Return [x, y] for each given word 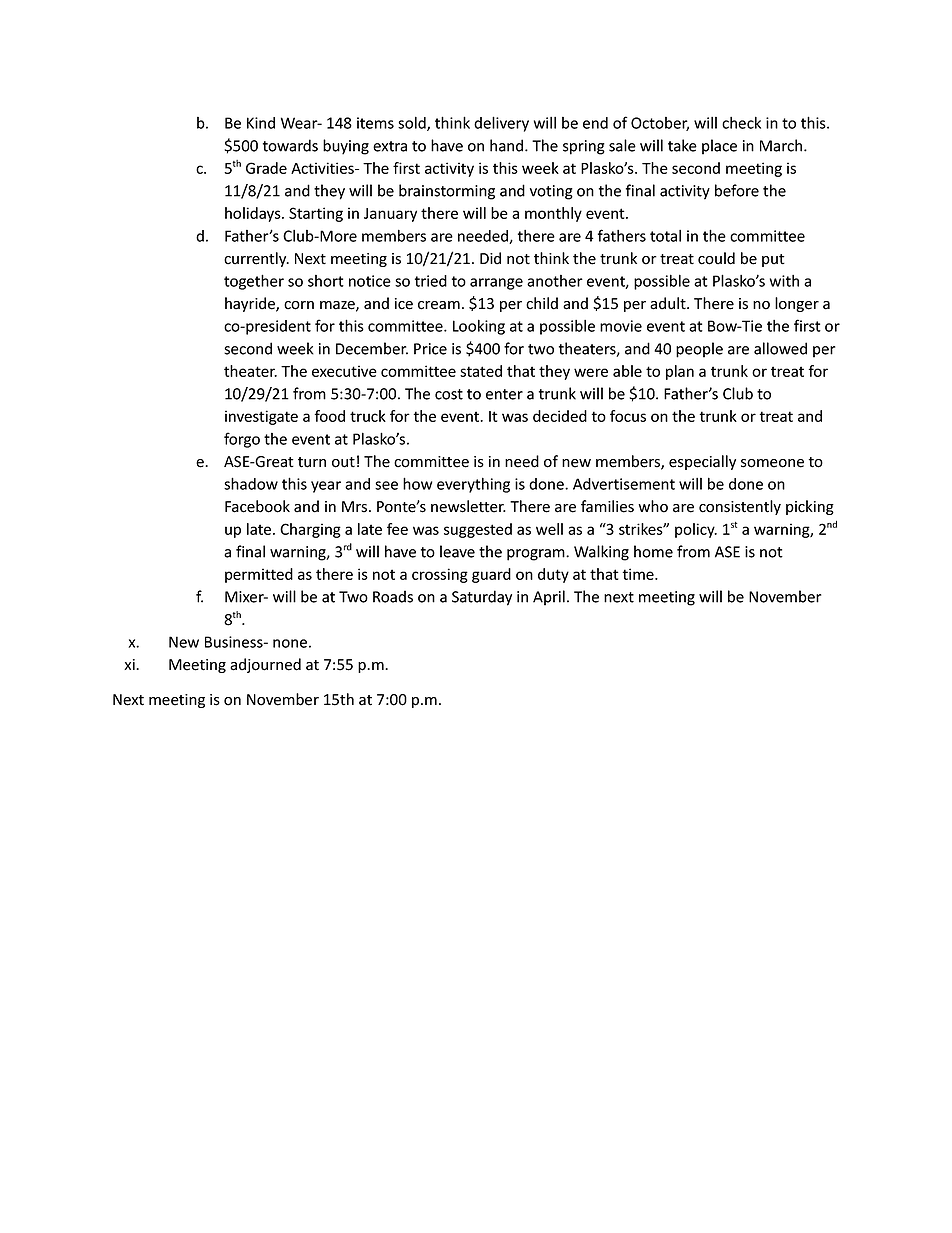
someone [772, 463]
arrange [496, 284]
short [326, 281]
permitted [259, 575]
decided [560, 416]
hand [508, 145]
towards [290, 145]
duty [553, 575]
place [719, 147]
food [329, 416]
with [784, 281]
